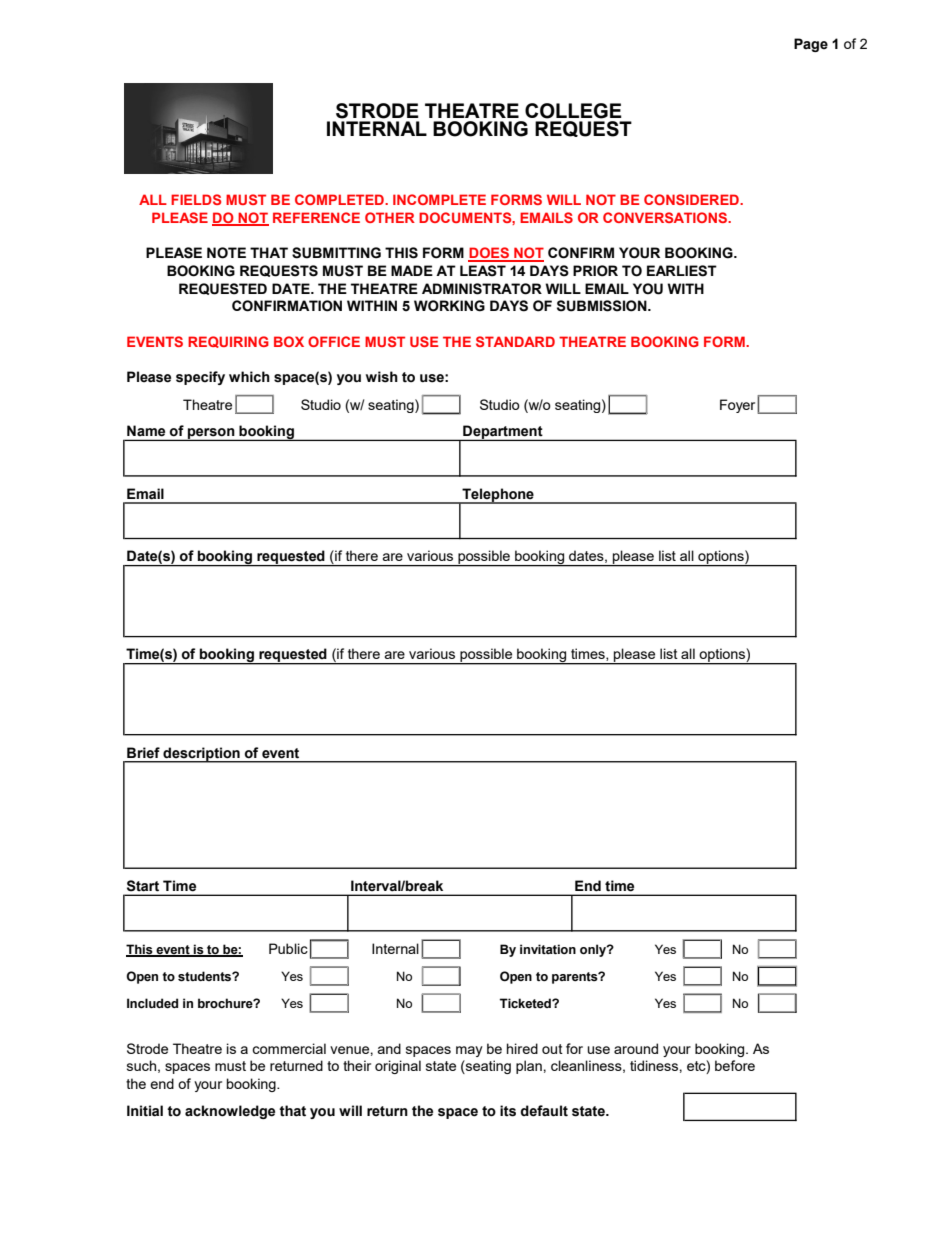 The image size is (952, 1233). I want to click on INCOMPLETE, so click(439, 199).
